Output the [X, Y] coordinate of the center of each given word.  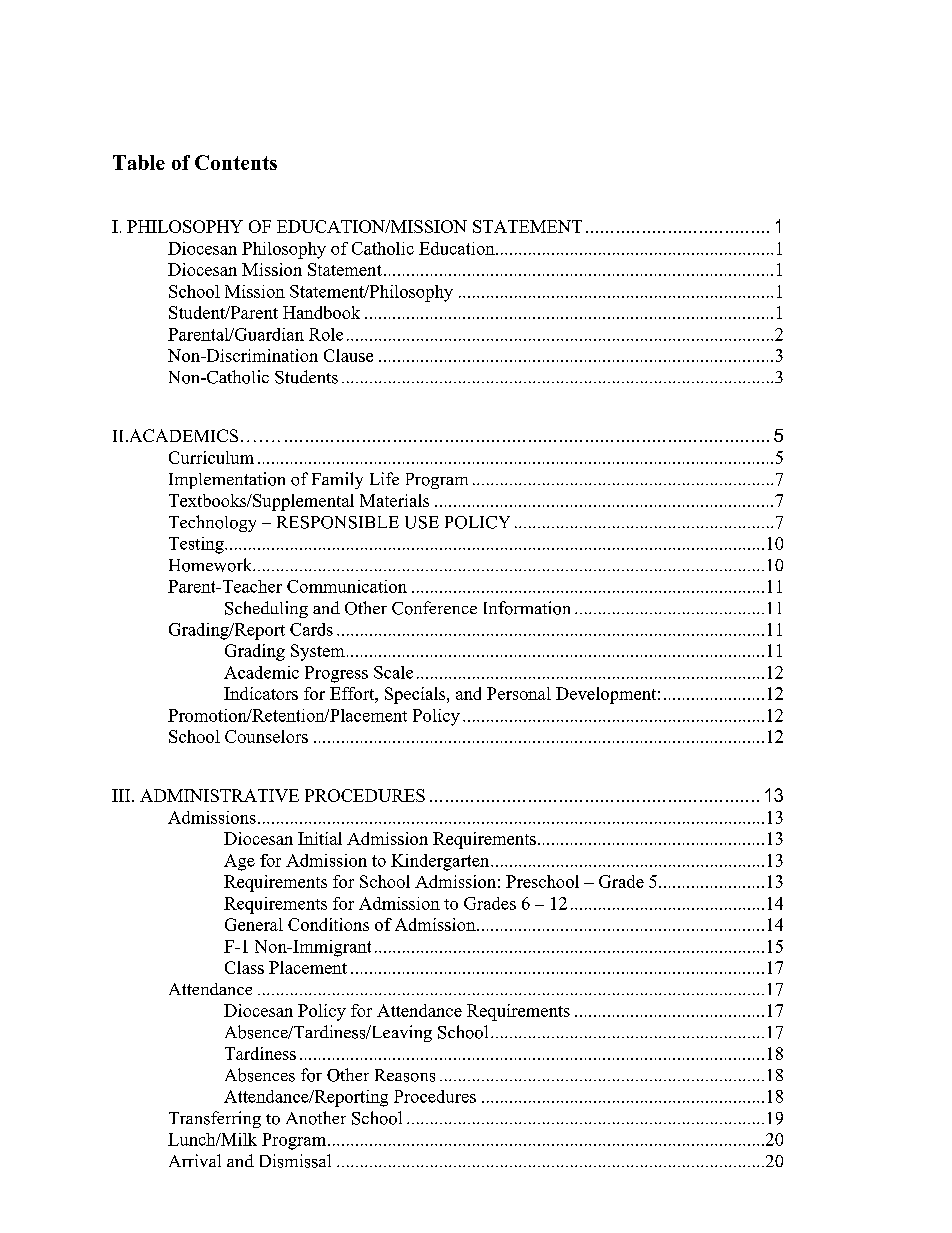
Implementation [227, 480]
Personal [519, 693]
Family [337, 480]
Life [384, 478]
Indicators [261, 693]
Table [139, 162]
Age [239, 862]
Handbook [321, 312]
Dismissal [295, 1161]
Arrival [195, 1160]
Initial [320, 838]
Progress [336, 674]
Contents [236, 162]
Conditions [328, 924]
